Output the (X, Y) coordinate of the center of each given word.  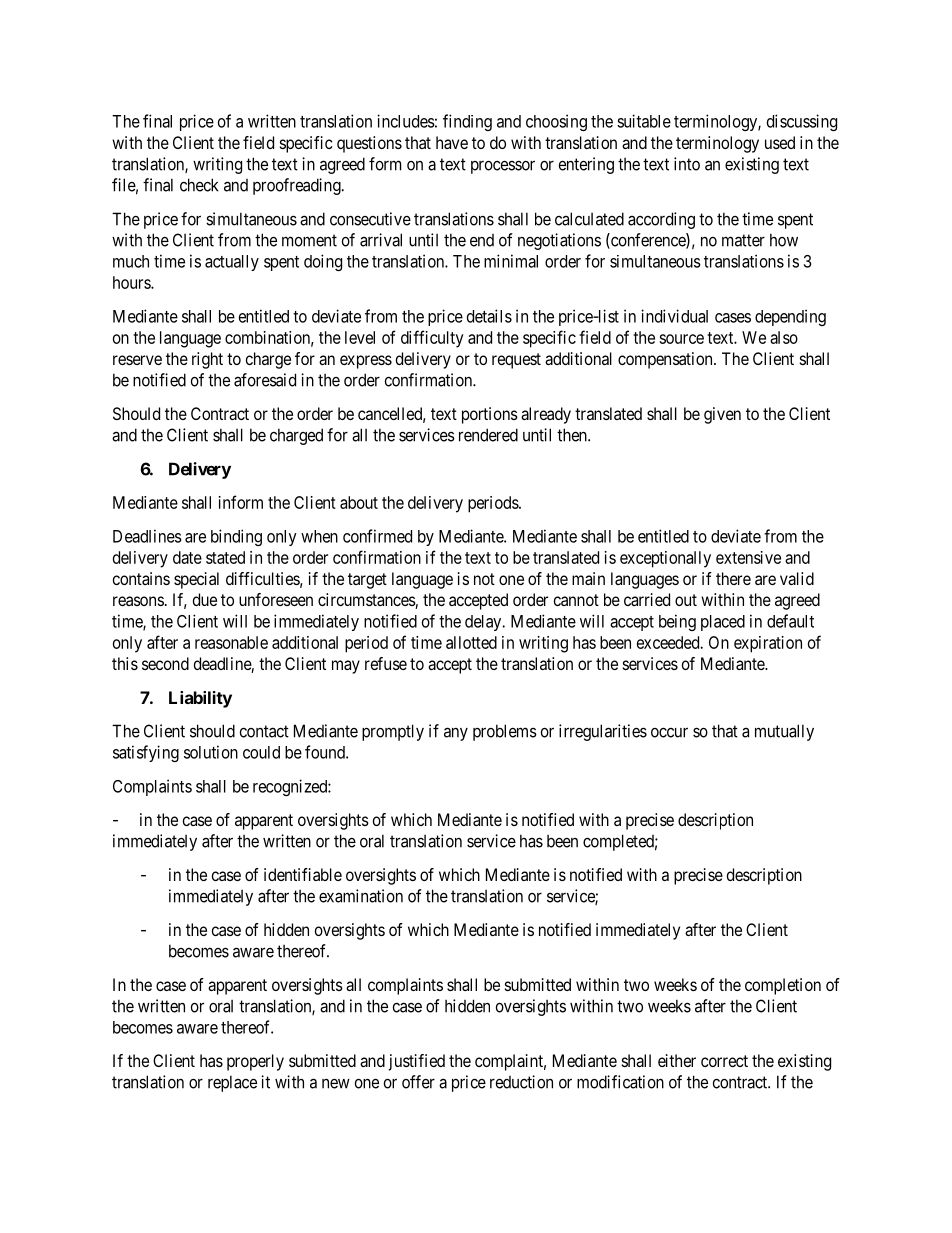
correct (724, 1061)
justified (417, 1062)
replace (232, 1083)
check (199, 185)
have (452, 142)
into (687, 164)
